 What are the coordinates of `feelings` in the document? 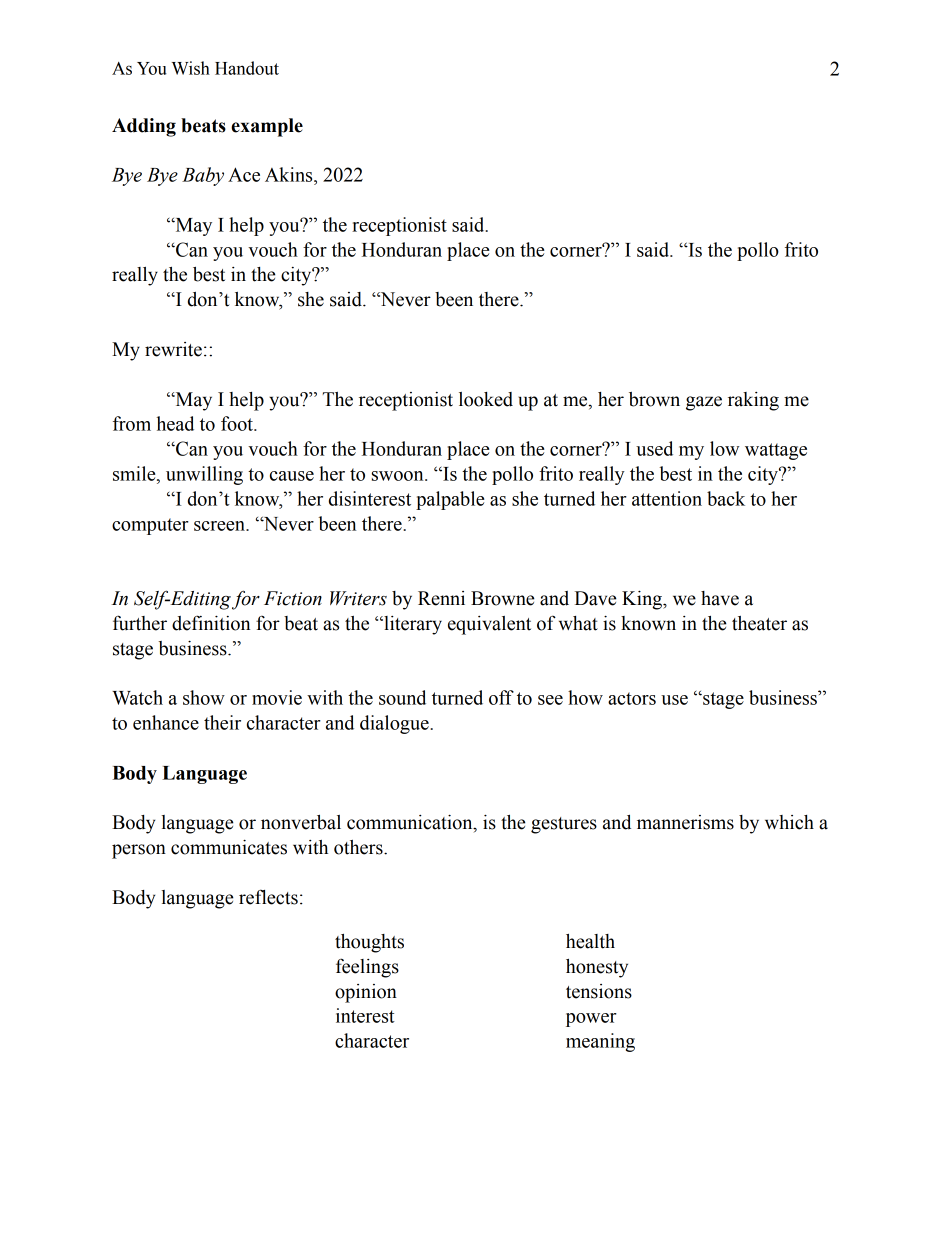 It's located at (367, 968).
